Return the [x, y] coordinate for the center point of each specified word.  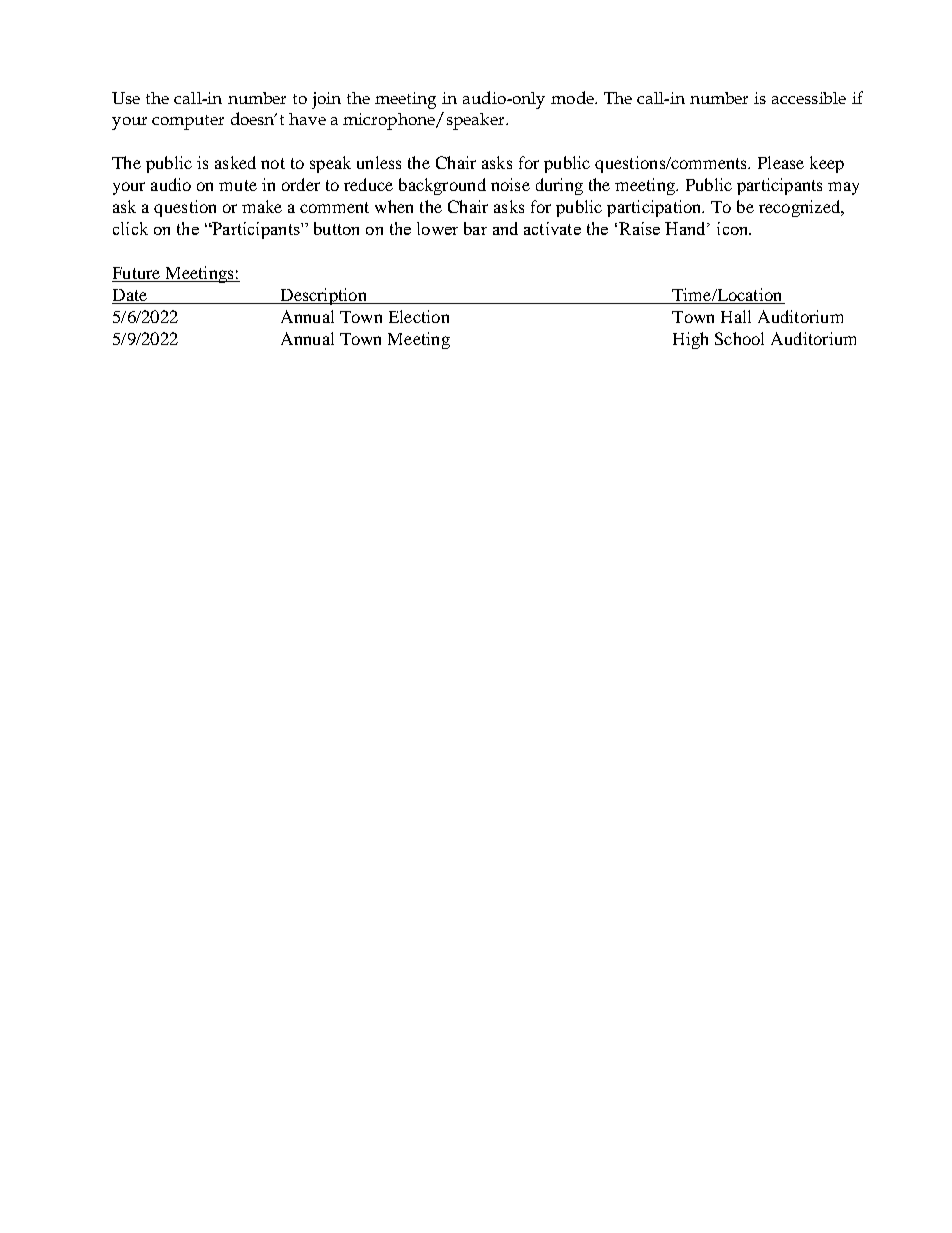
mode [573, 97]
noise [510, 184]
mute [238, 185]
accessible [809, 98]
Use [126, 98]
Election [419, 316]
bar [475, 228]
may [843, 188]
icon [734, 228]
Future [136, 273]
